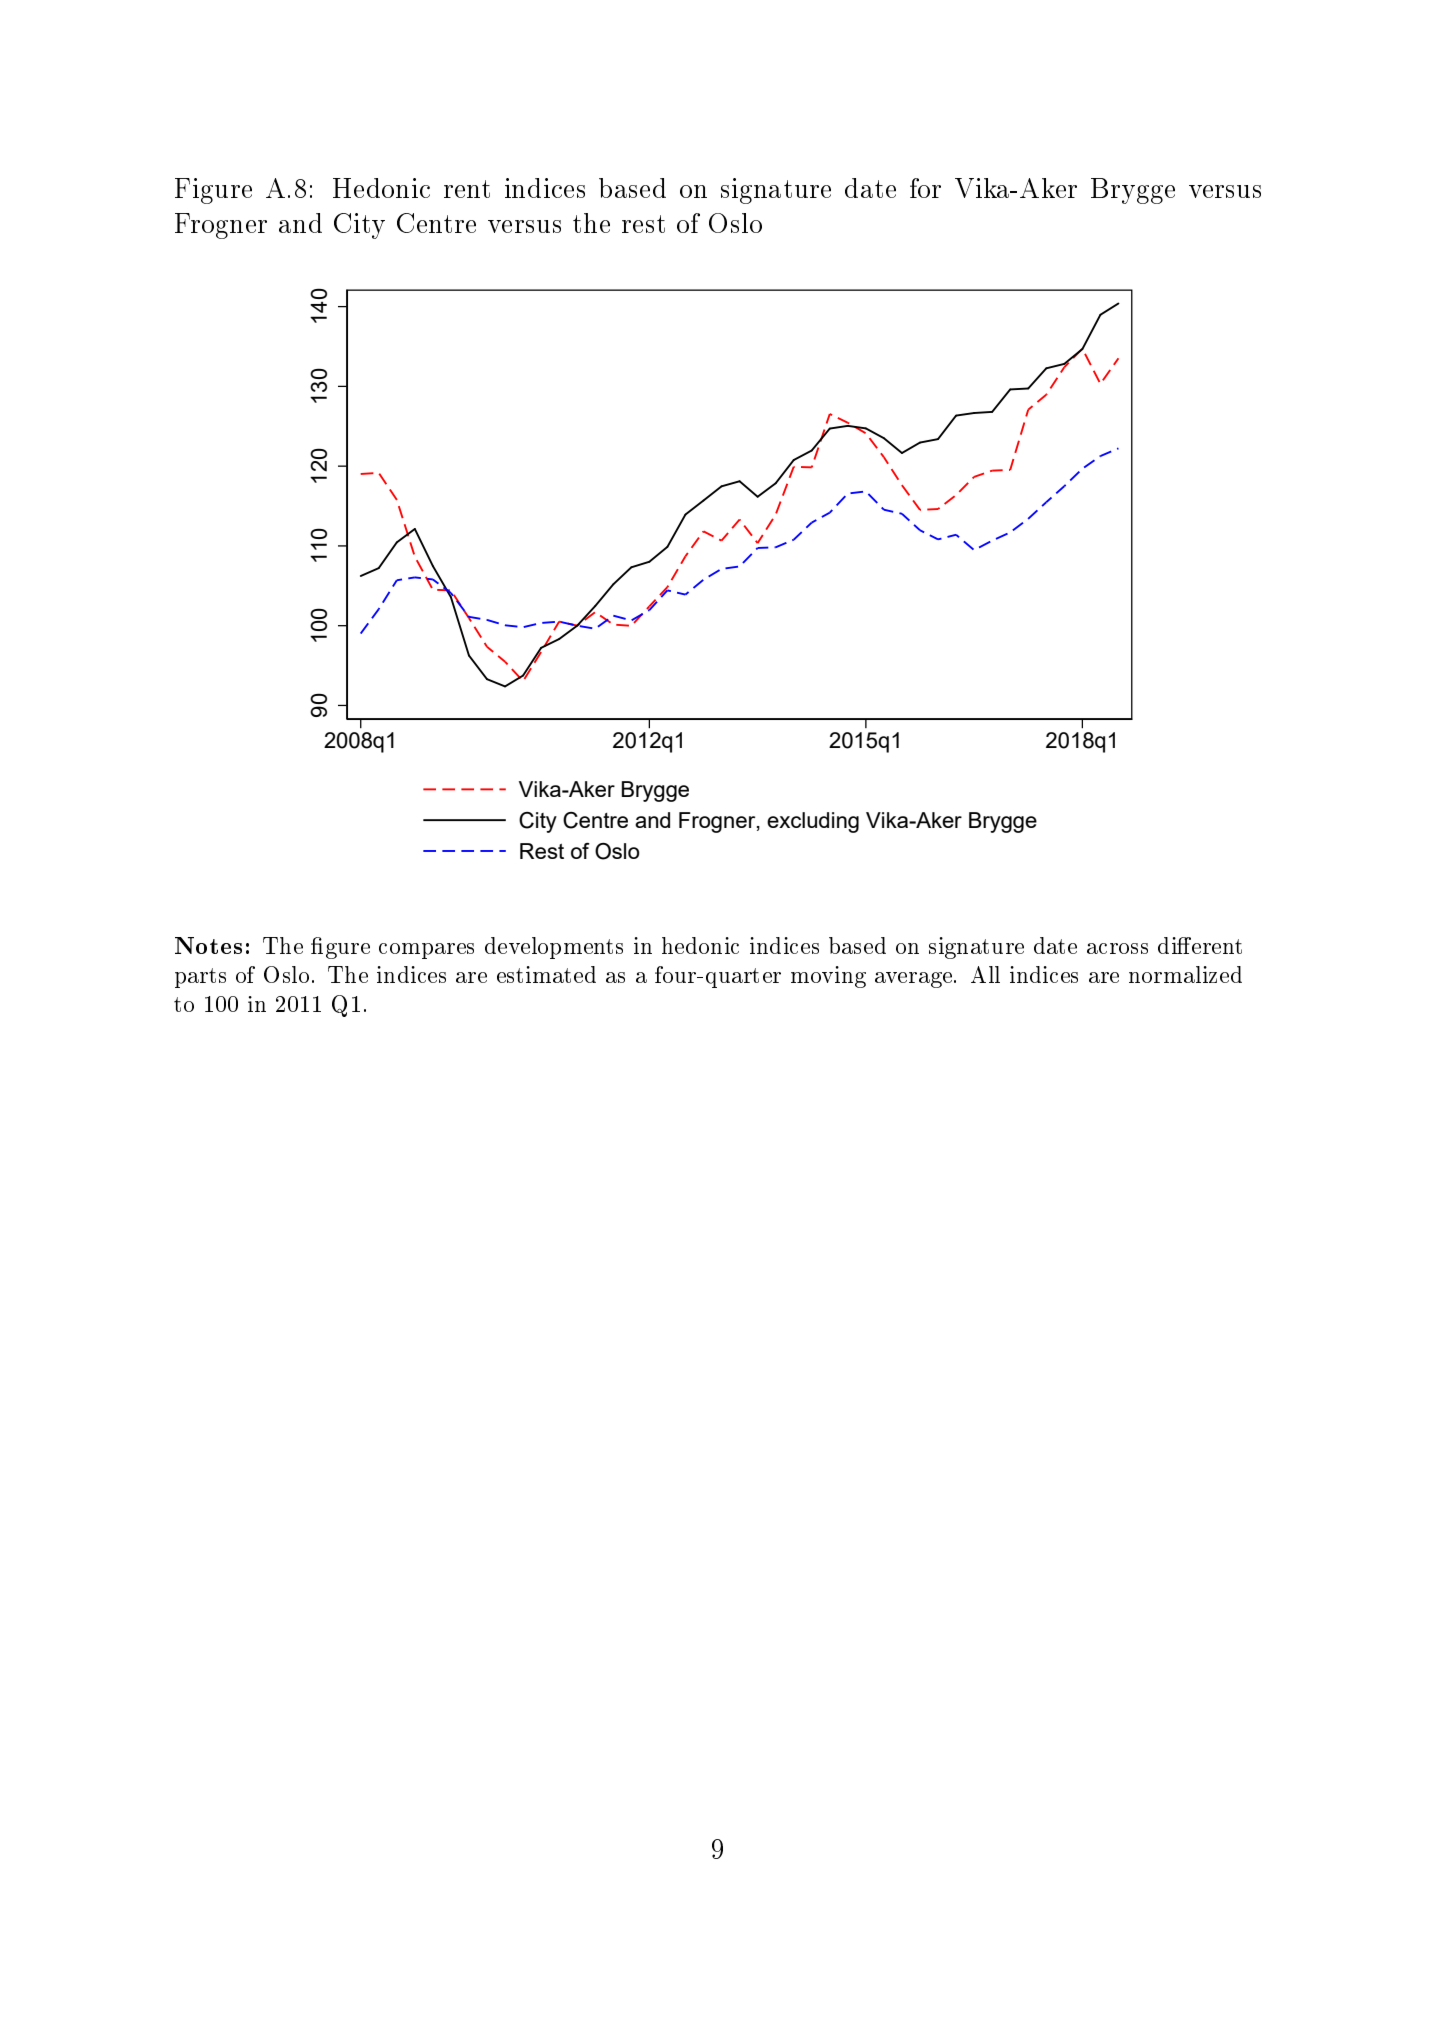 The height and width of the page is (2032, 1437). Describe the element at coordinates (554, 948) in the page. I see `developments` at that location.
